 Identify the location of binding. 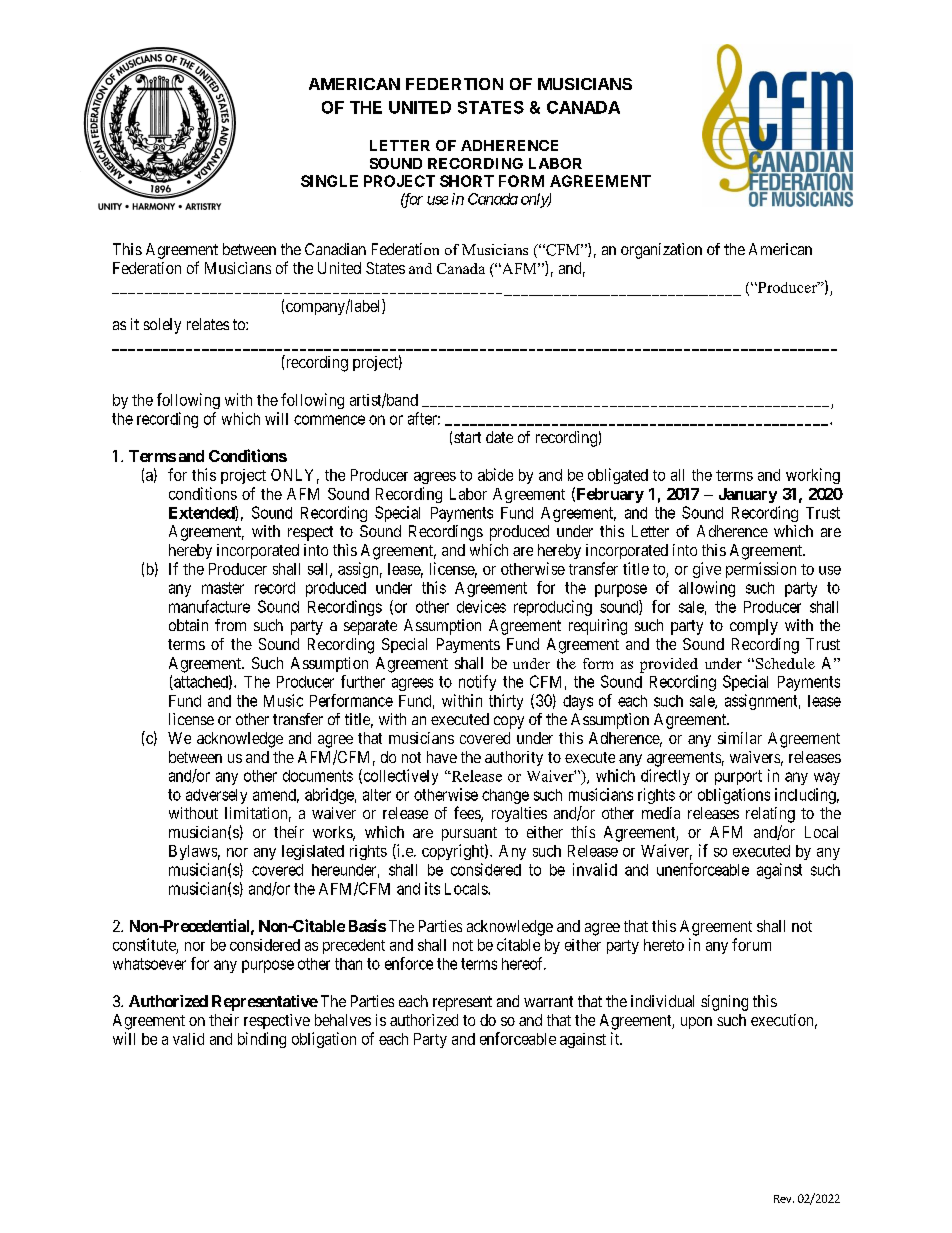
(262, 1040).
